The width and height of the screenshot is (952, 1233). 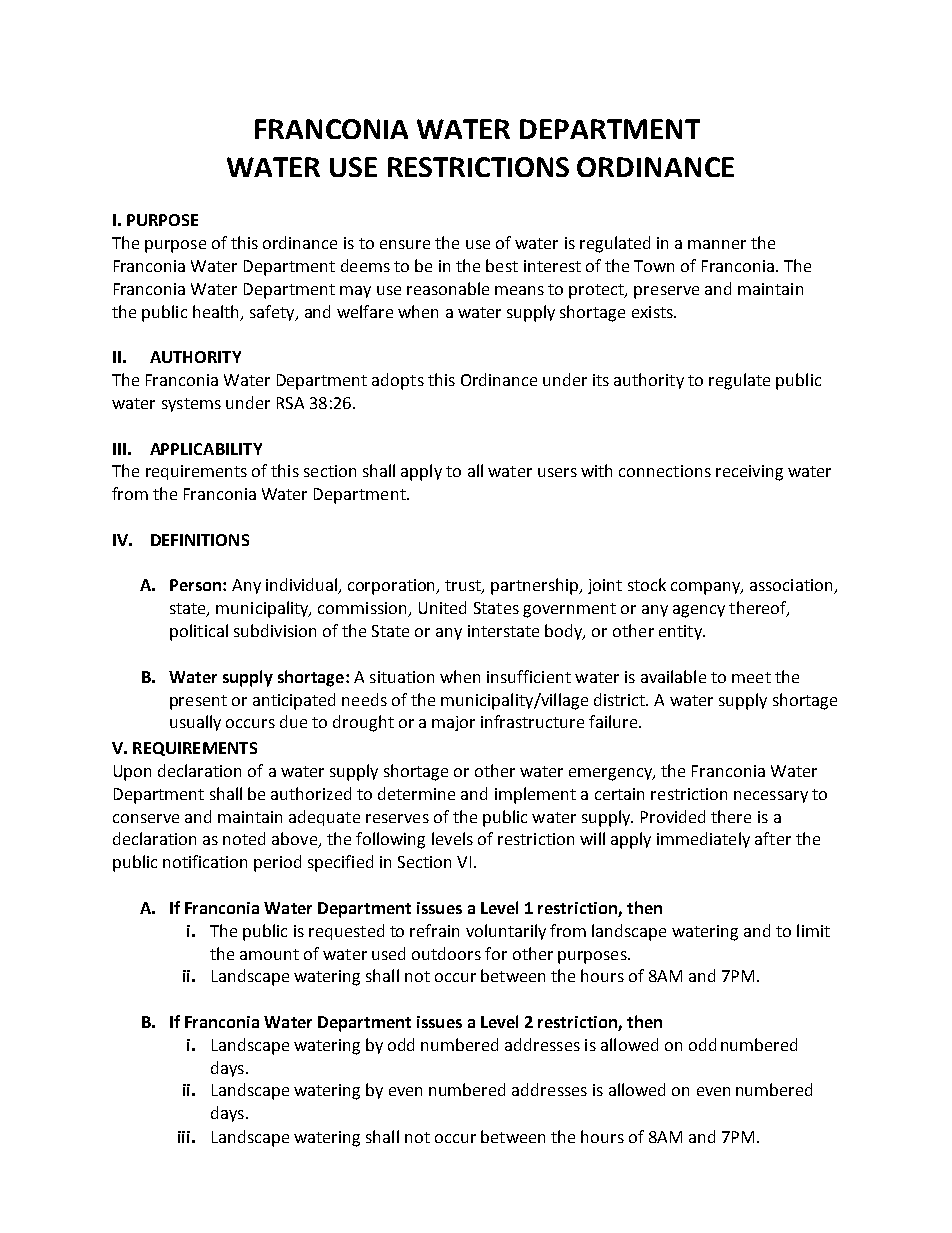 I want to click on United, so click(x=442, y=607).
